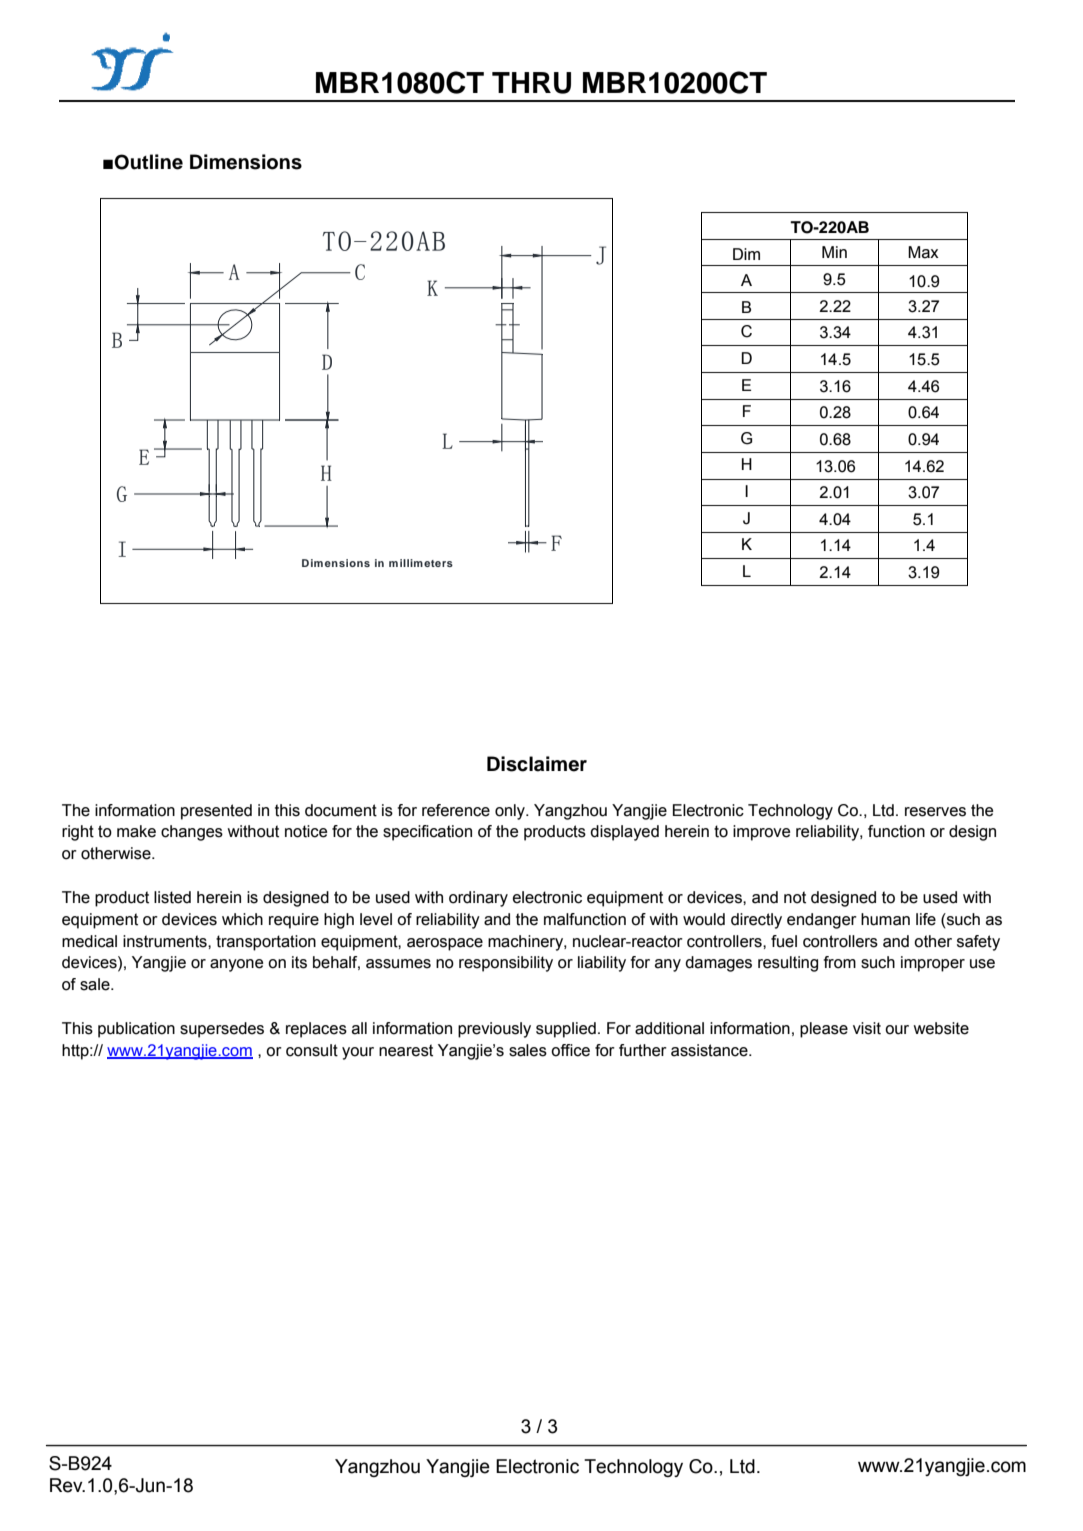  Describe the element at coordinates (867, 1028) in the screenshot. I see `visit` at that location.
